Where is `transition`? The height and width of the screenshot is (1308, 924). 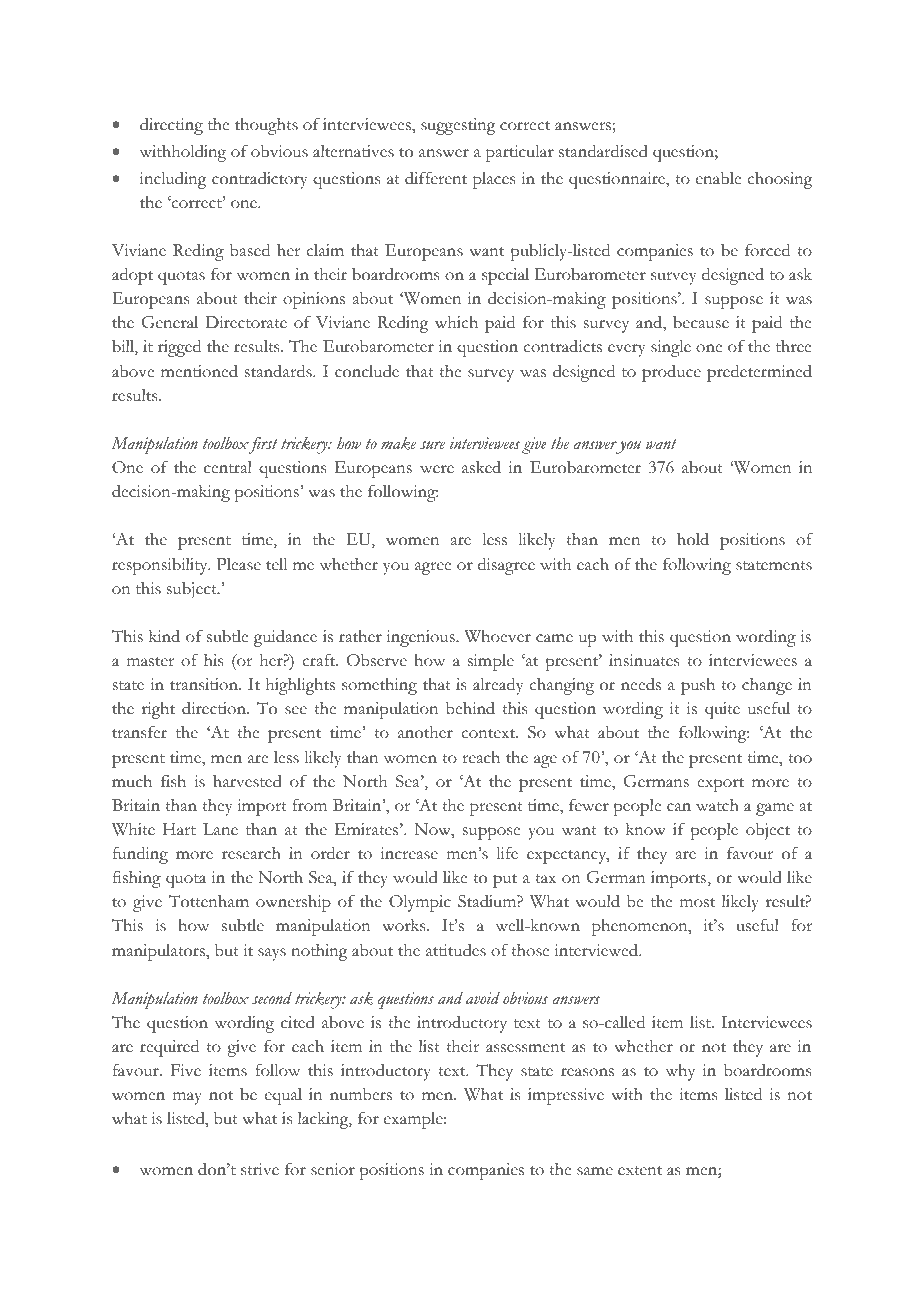
transition is located at coordinates (205, 684).
